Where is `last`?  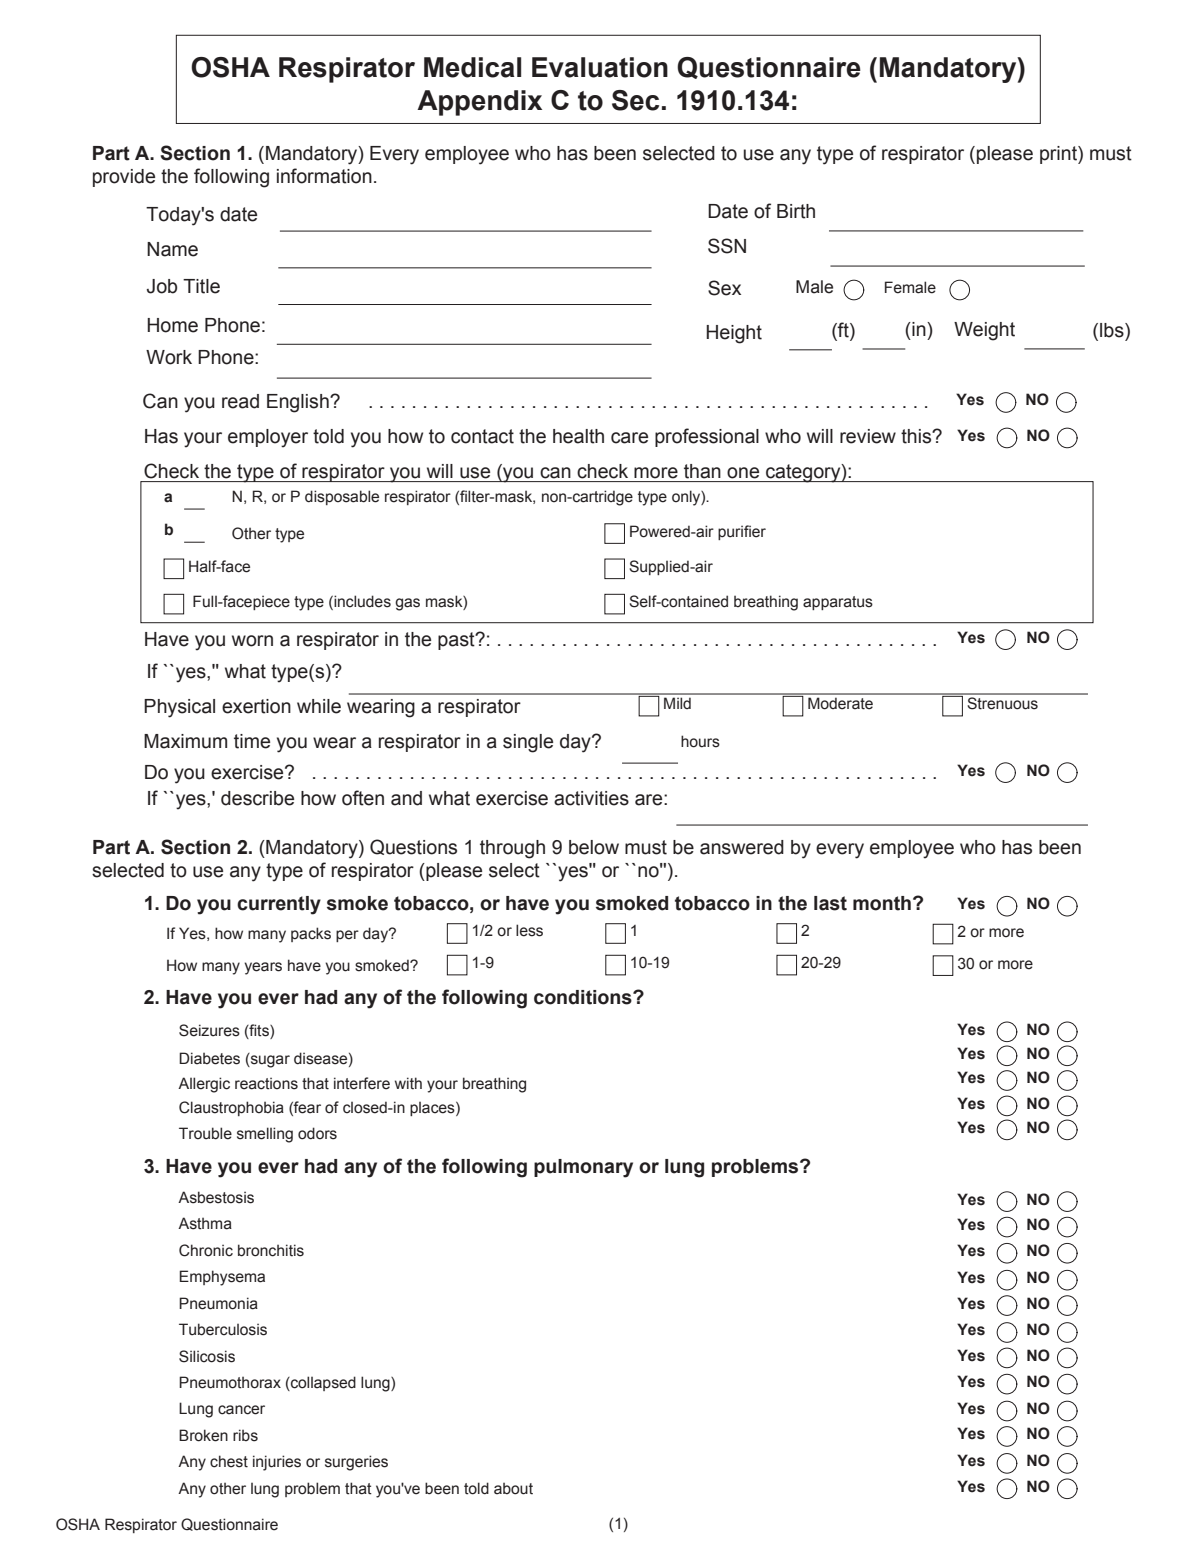
last is located at coordinates (830, 903).
